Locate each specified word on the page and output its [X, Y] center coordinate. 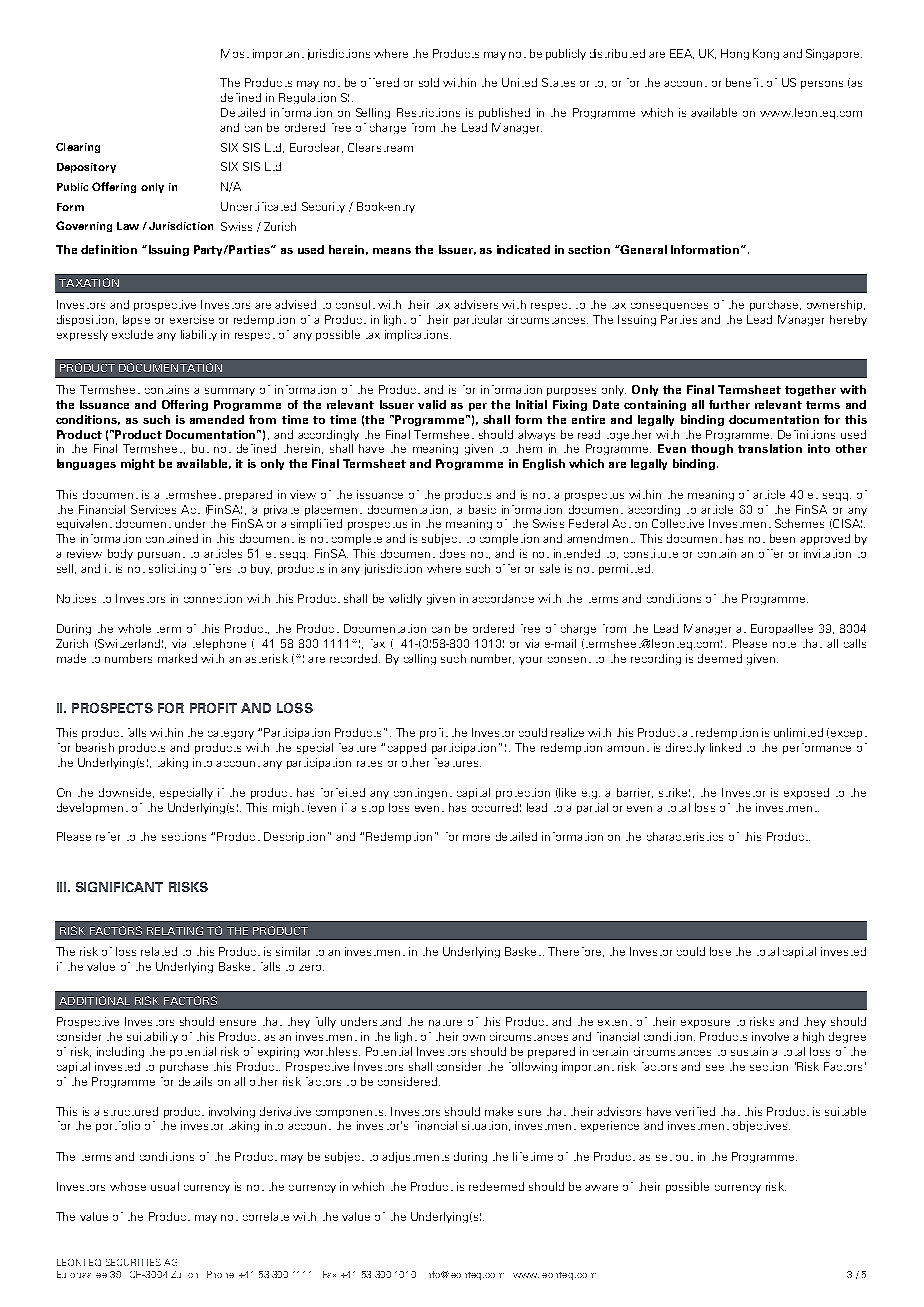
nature [445, 1023]
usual [165, 1186]
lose [720, 951]
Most [235, 53]
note [784, 645]
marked [177, 658]
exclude [132, 334]
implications [418, 335]
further [729, 404]
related [159, 951]
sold [429, 82]
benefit [744, 82]
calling [420, 659]
